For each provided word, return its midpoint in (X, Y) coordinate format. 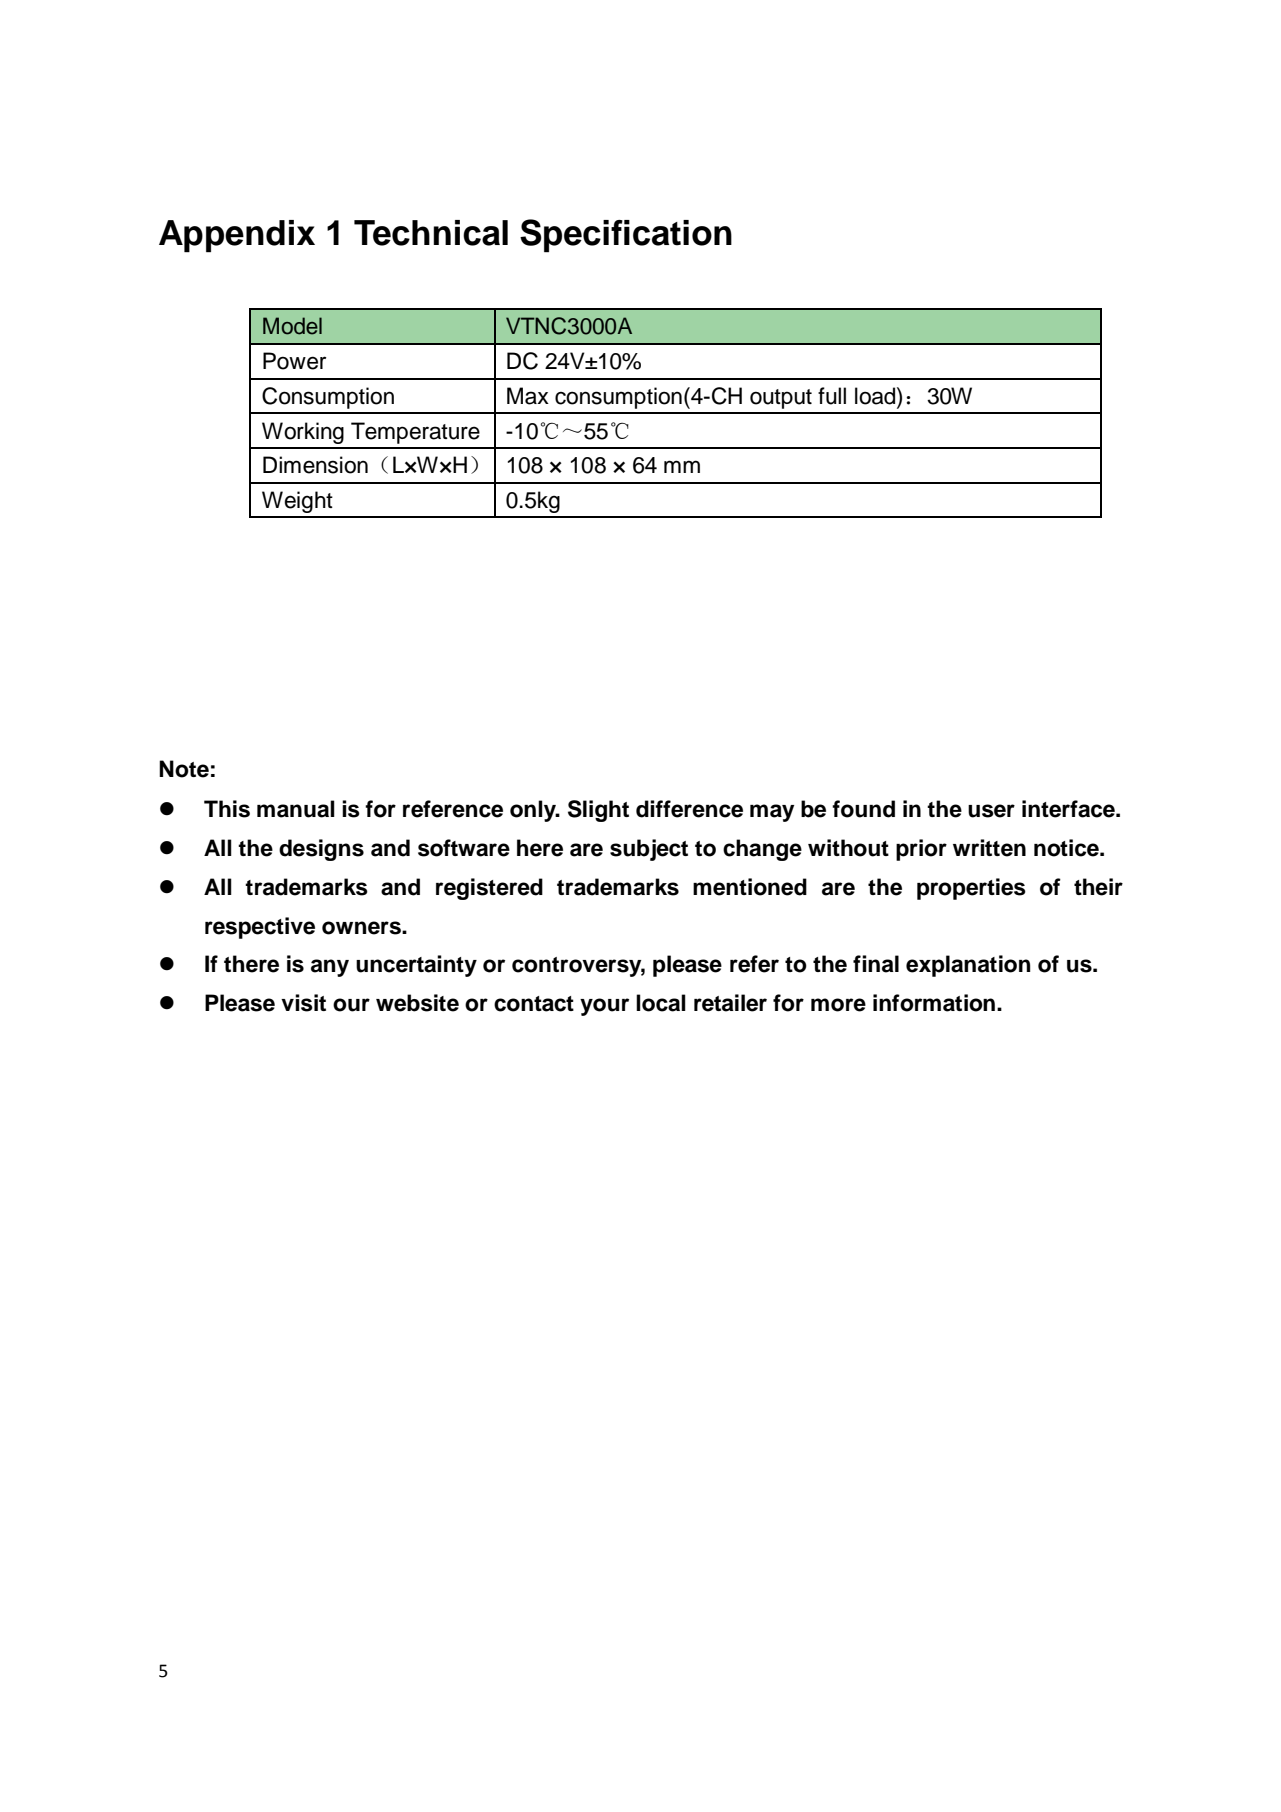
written (989, 848)
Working (303, 433)
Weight (297, 502)
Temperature (415, 433)
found (863, 809)
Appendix (237, 236)
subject (649, 850)
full (832, 396)
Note (184, 769)
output (781, 399)
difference (689, 809)
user (991, 811)
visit (303, 1003)
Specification (626, 236)
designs (321, 850)
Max (528, 396)
